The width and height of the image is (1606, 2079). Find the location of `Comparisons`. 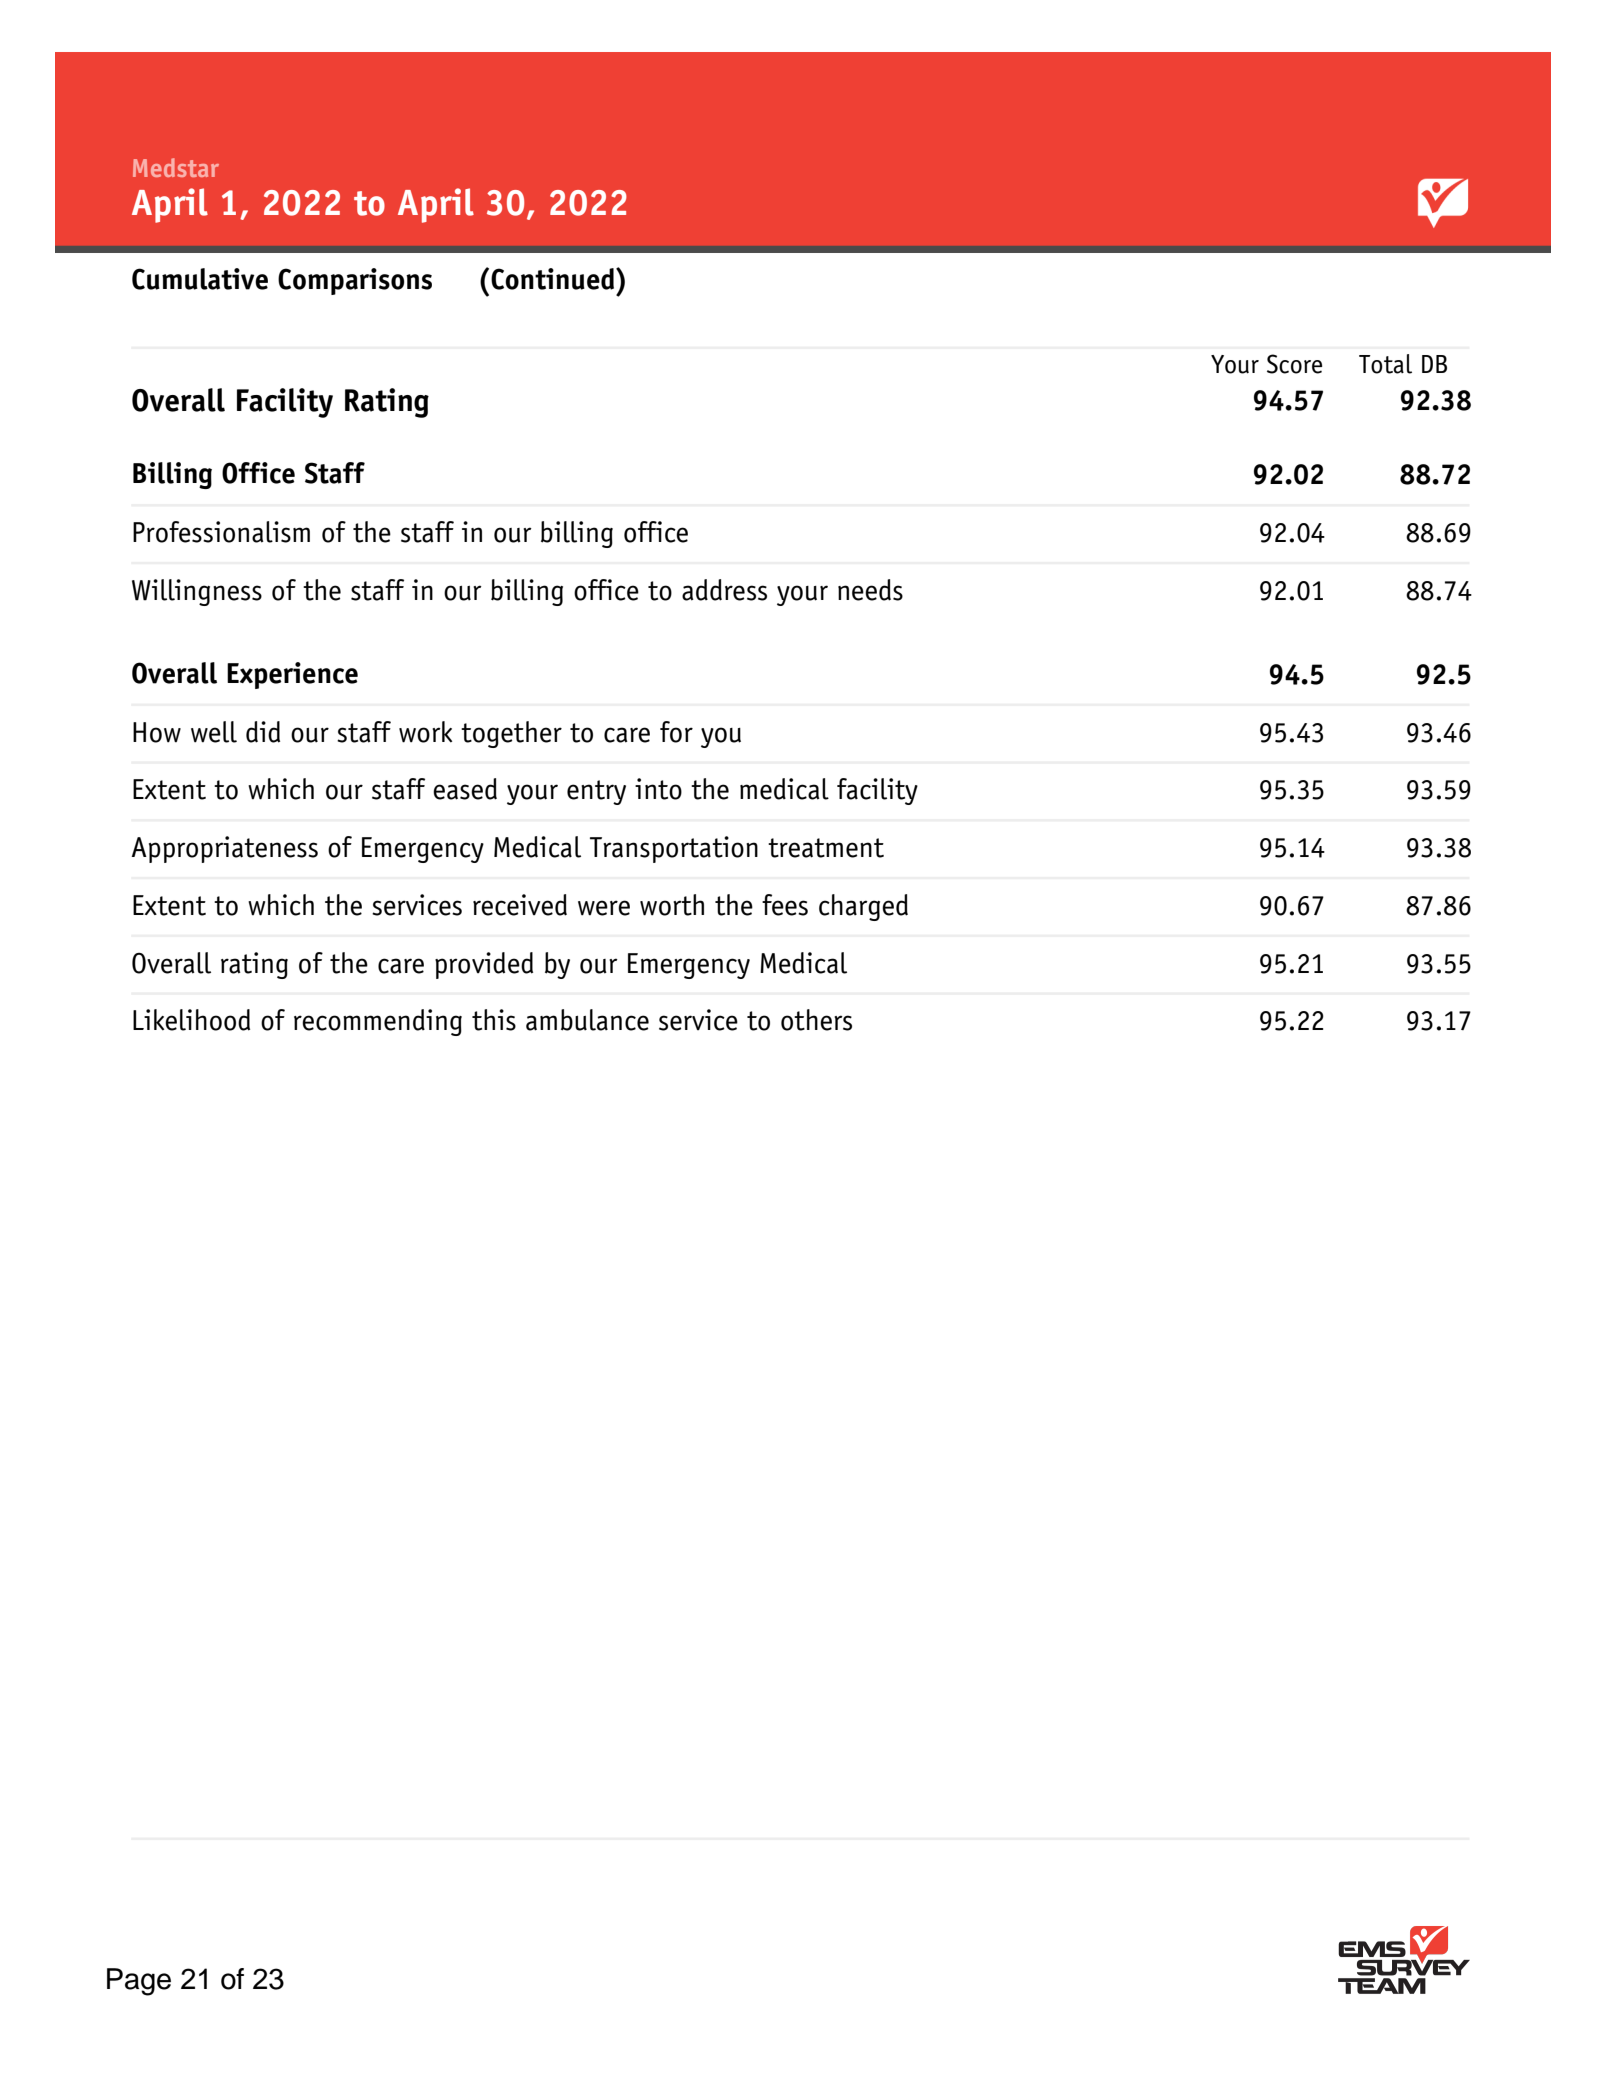

Comparisons is located at coordinates (355, 281).
